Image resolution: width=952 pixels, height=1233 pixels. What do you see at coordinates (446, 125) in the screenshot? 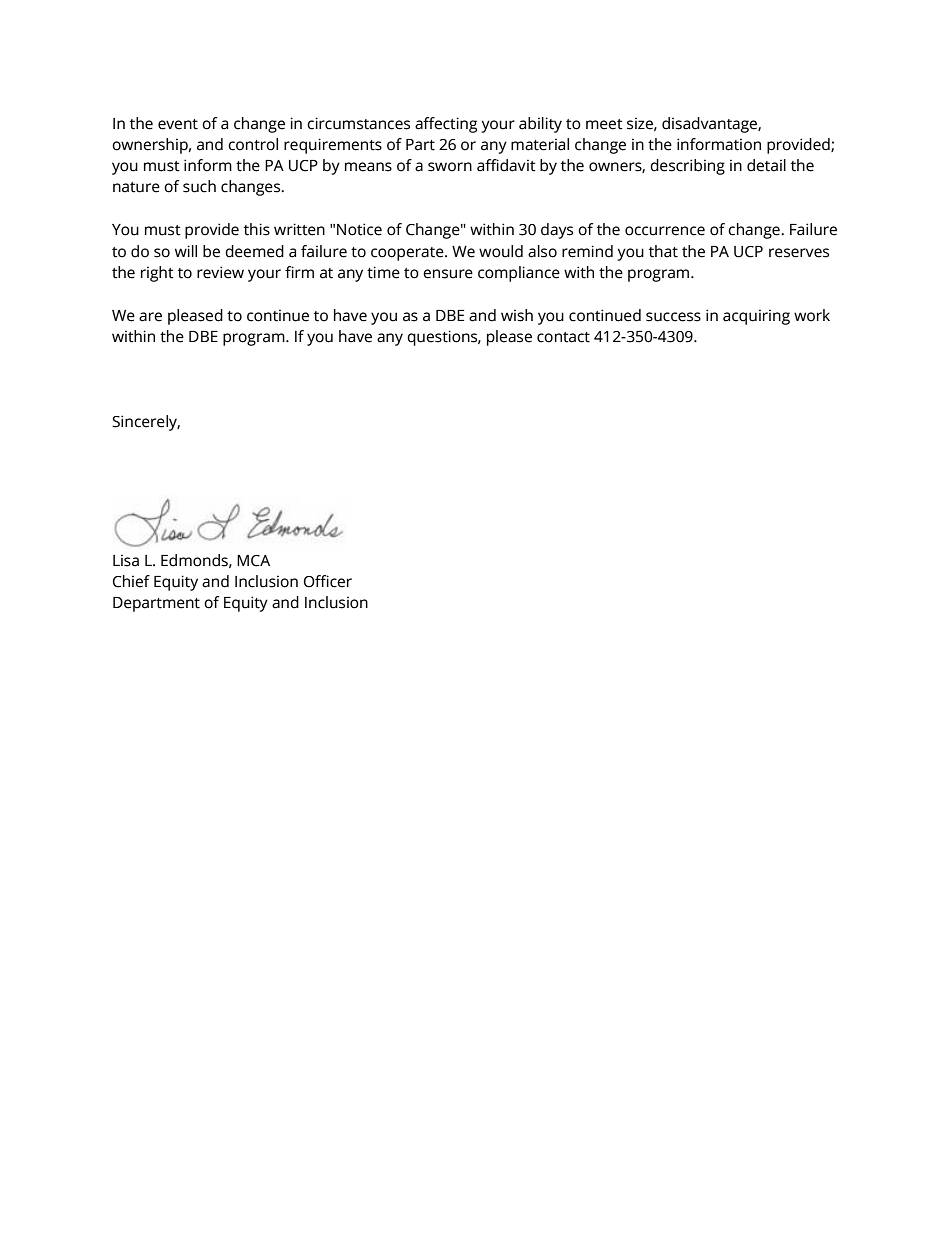
I see `affecting` at bounding box center [446, 125].
